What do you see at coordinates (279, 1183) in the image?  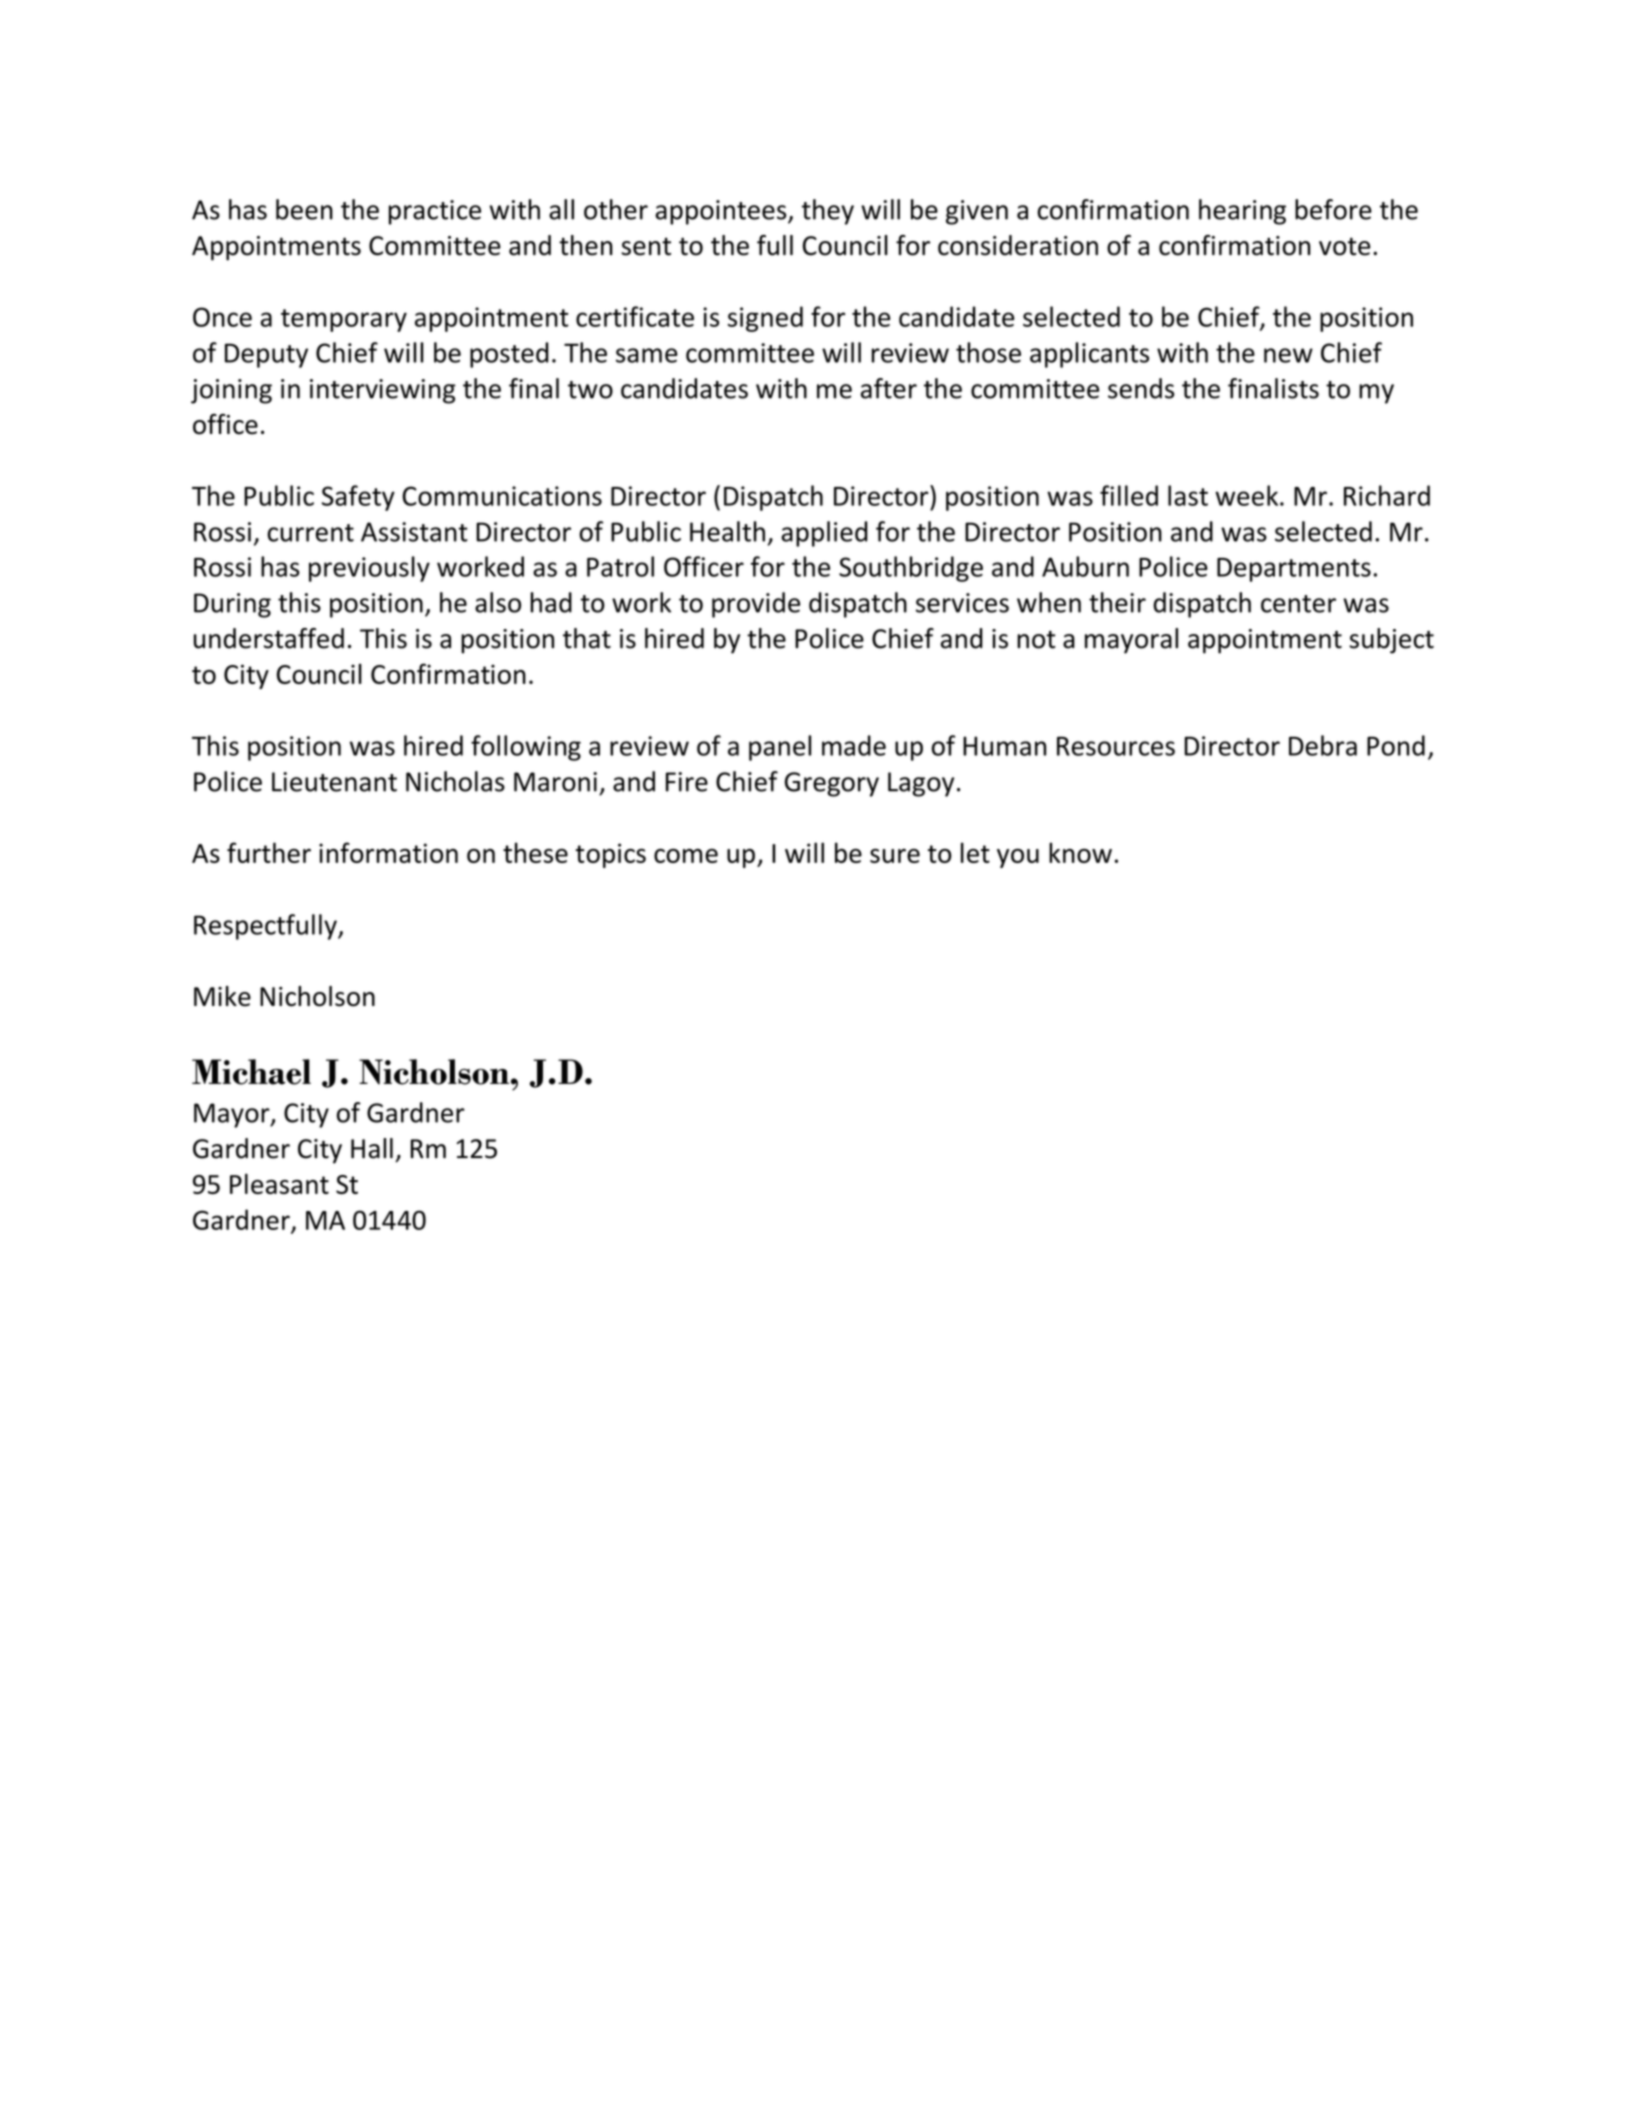 I see `Pleasant` at bounding box center [279, 1183].
